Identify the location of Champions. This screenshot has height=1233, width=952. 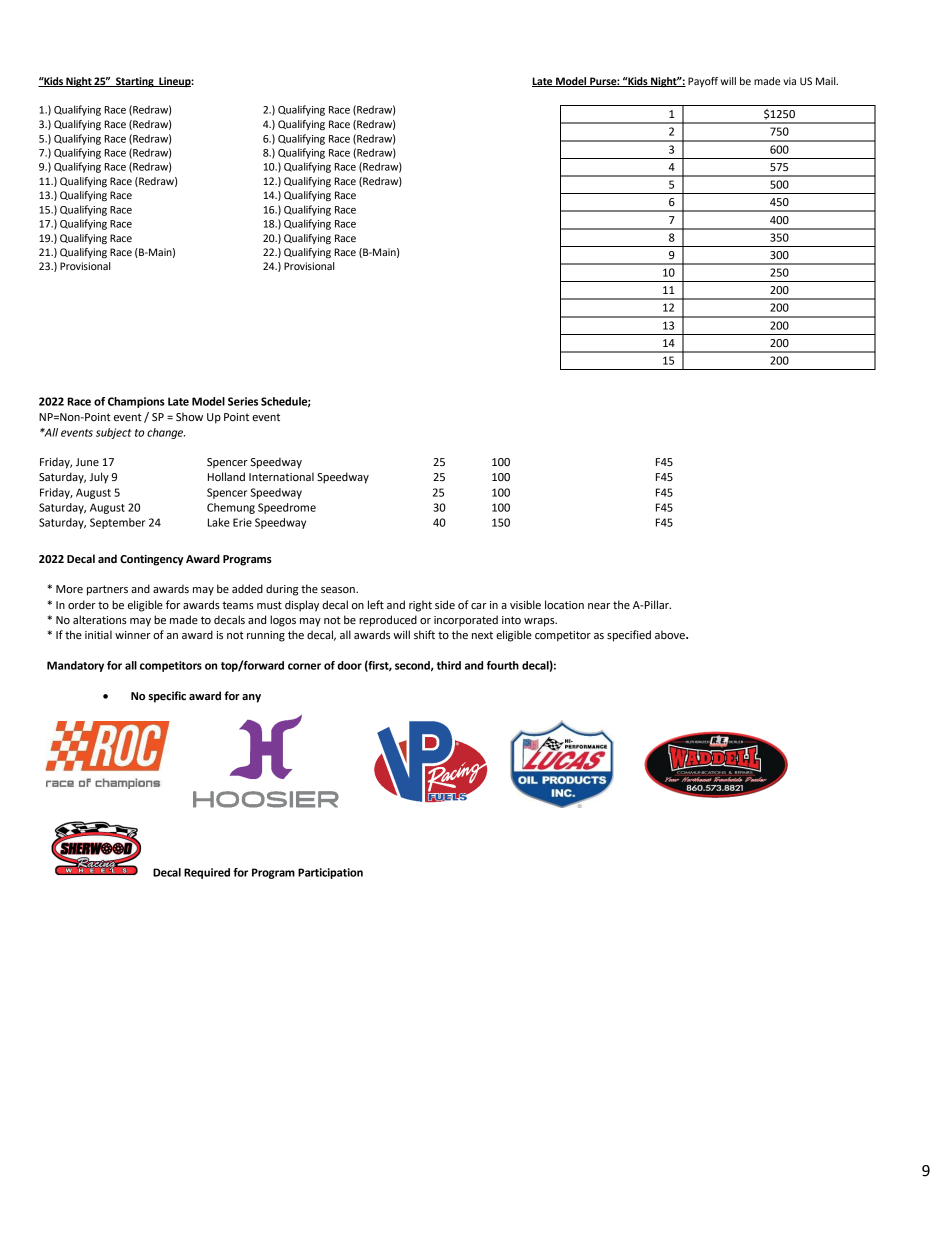
(136, 402).
